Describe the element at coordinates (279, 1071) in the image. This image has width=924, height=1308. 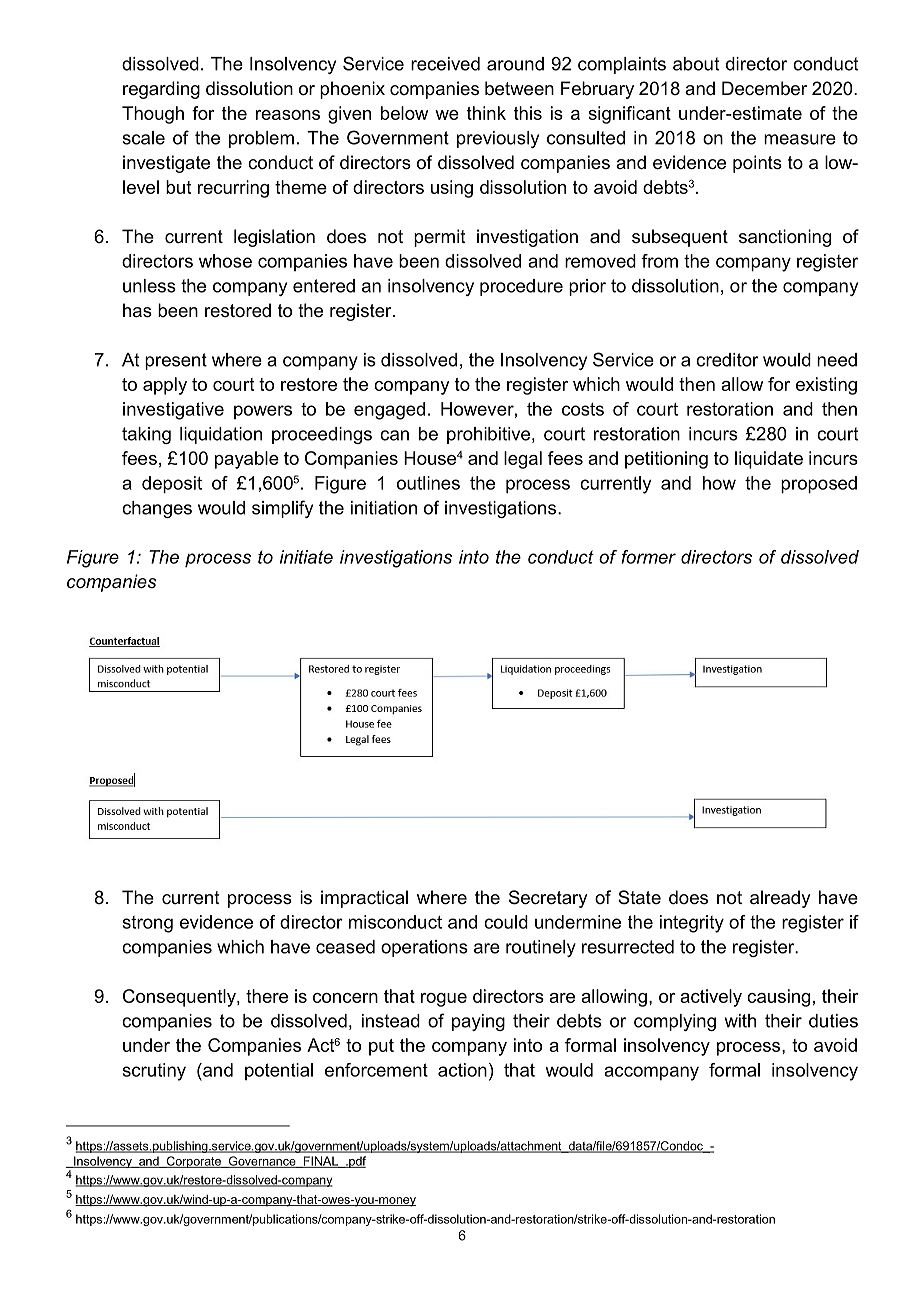
I see `potential` at that location.
